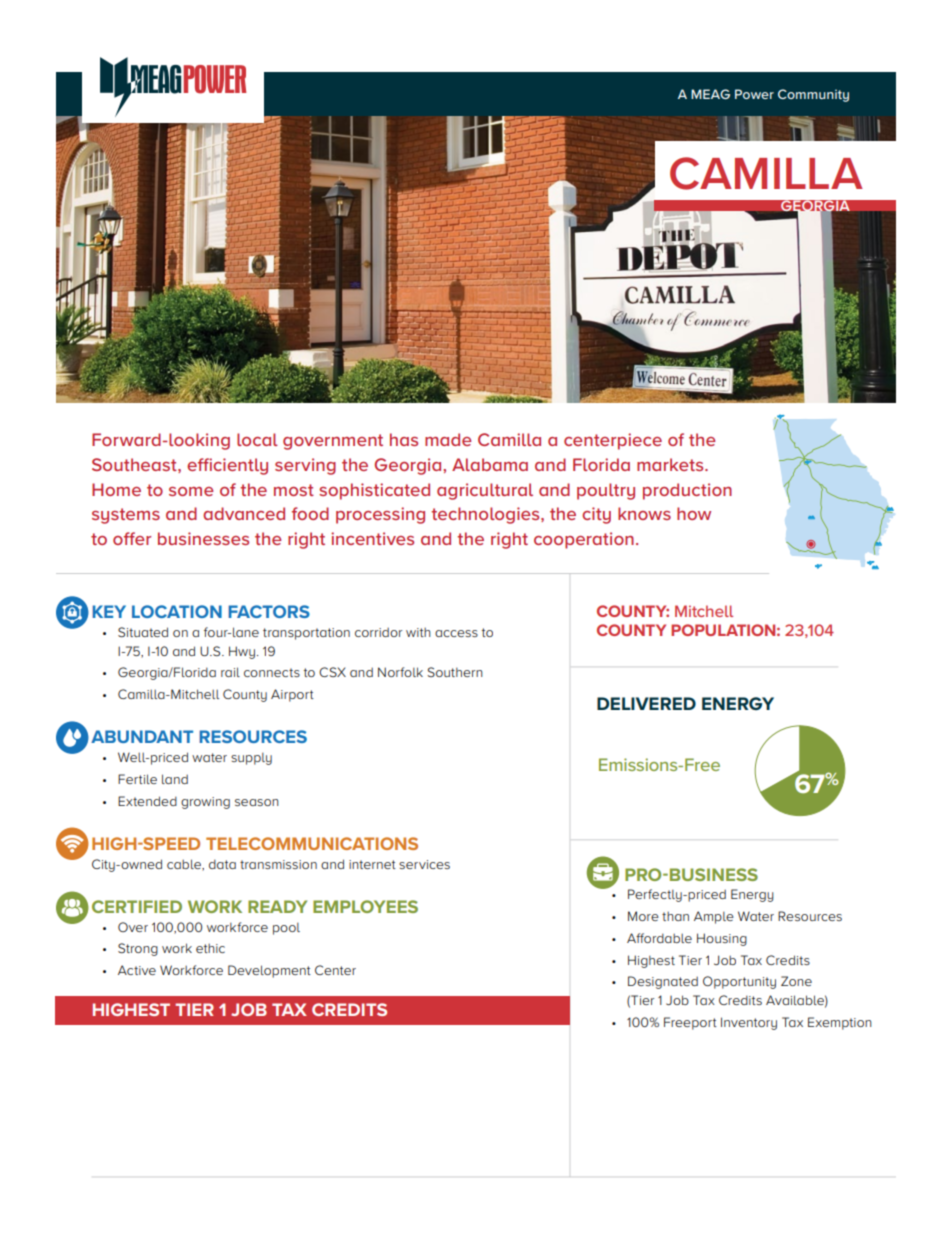 The image size is (952, 1233). I want to click on Active, so click(137, 970).
